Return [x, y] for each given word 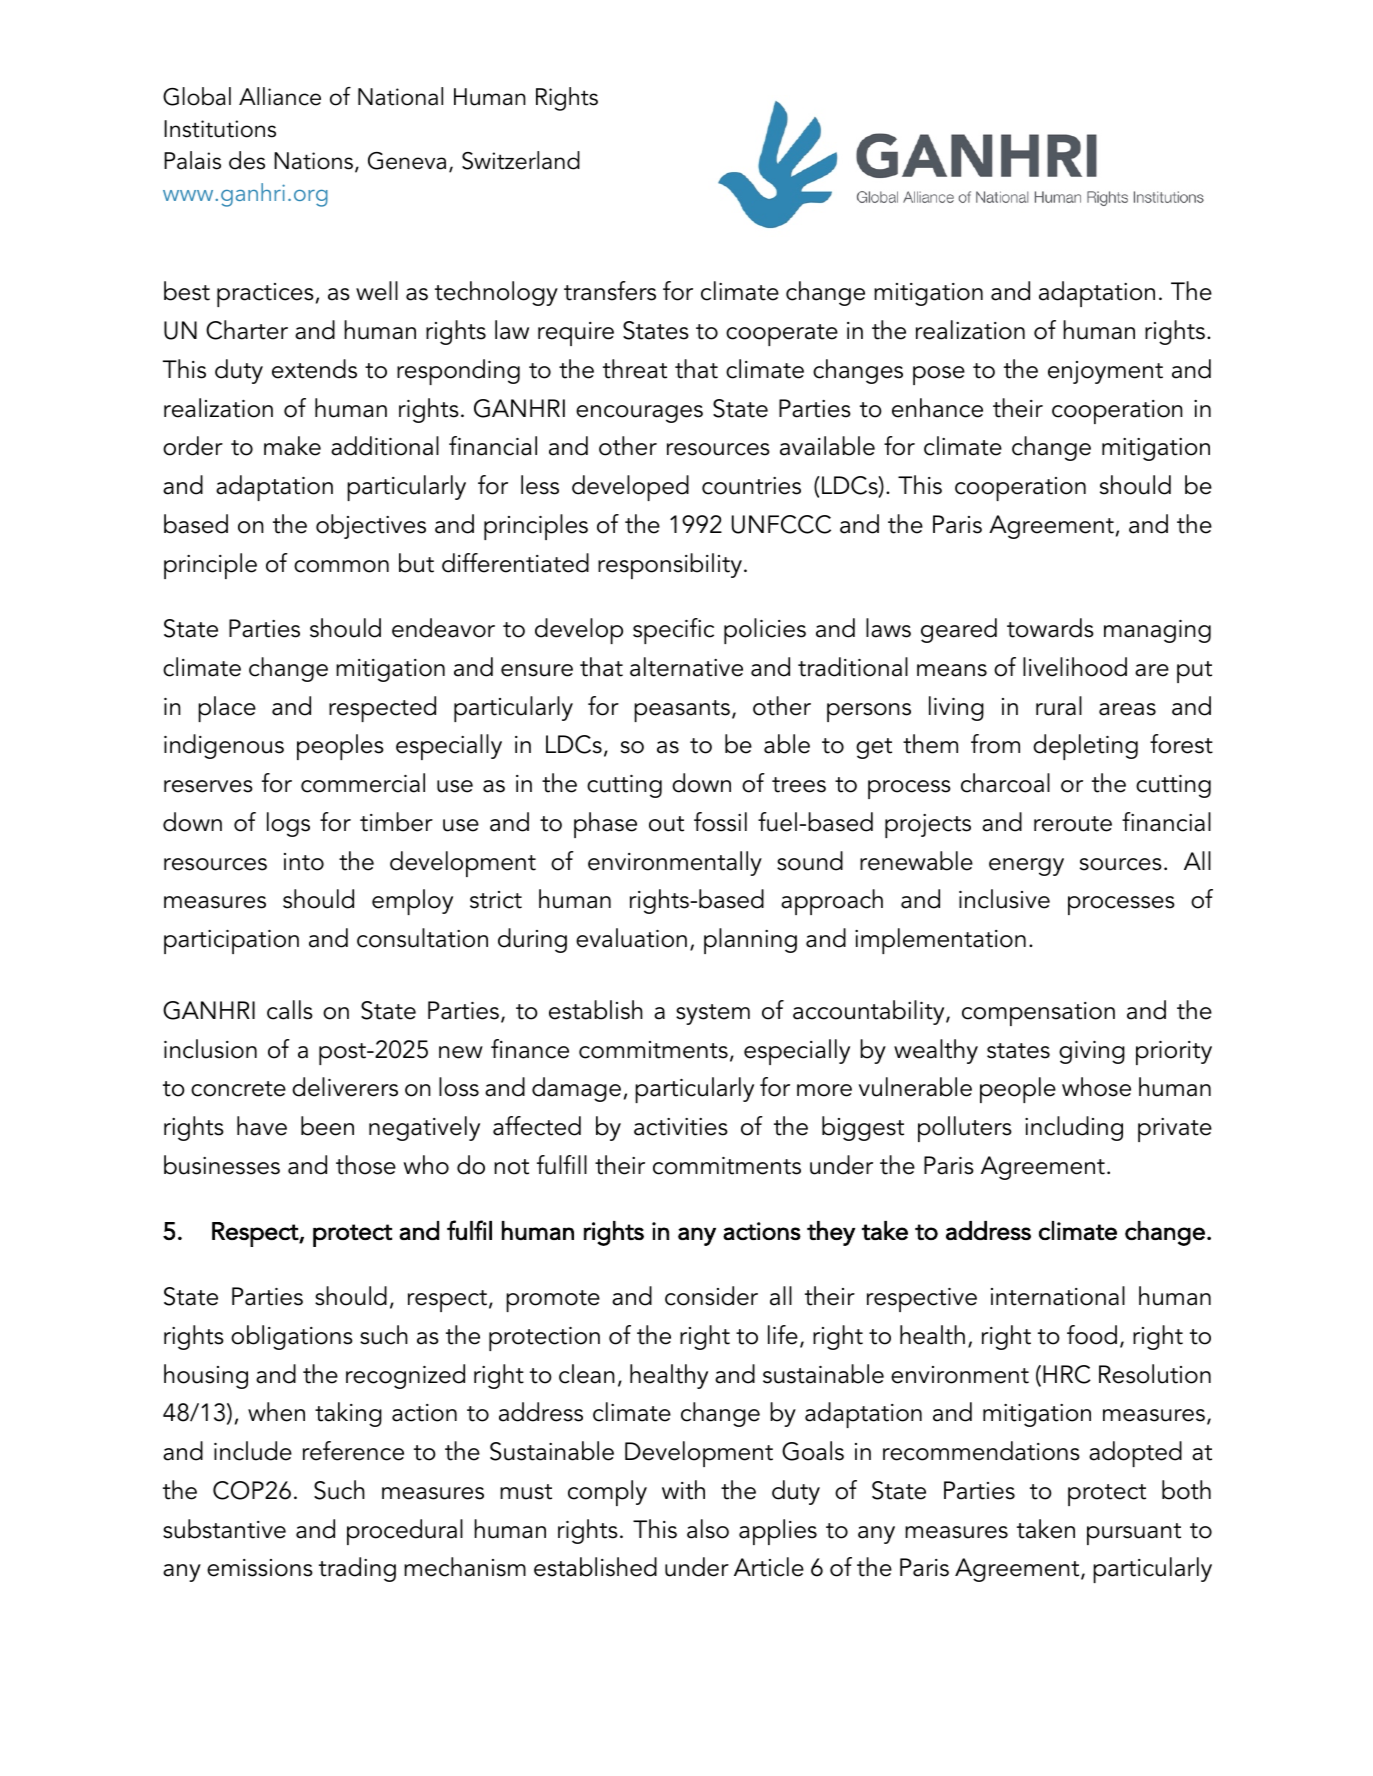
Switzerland [521, 160]
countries [751, 486]
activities [681, 1127]
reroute [1073, 824]
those [366, 1165]
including [1074, 1128]
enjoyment [1105, 372]
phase [605, 825]
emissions [260, 1568]
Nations [313, 161]
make [292, 446]
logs [288, 824]
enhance [937, 408]
